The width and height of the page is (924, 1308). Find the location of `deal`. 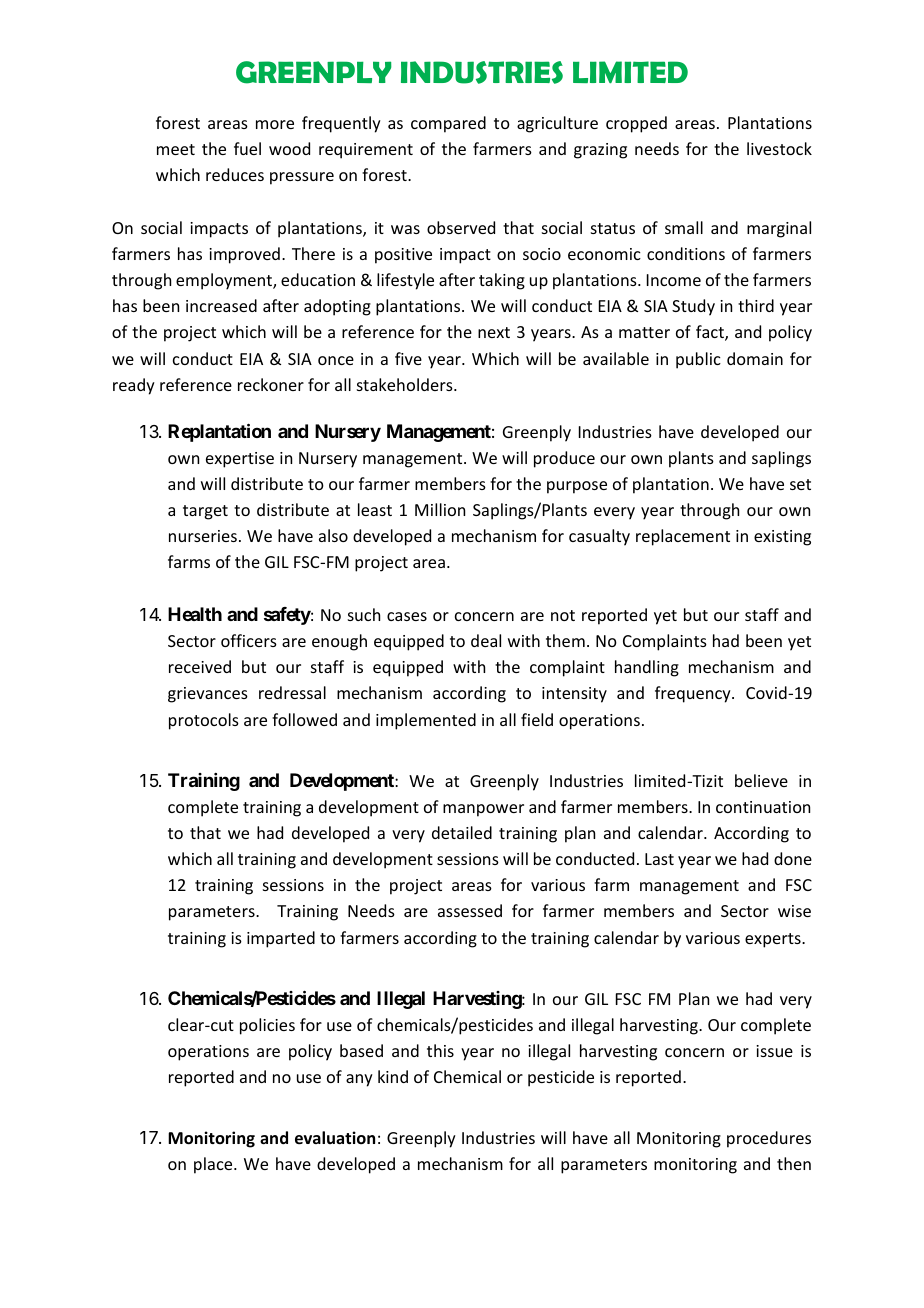

deal is located at coordinates (486, 640).
